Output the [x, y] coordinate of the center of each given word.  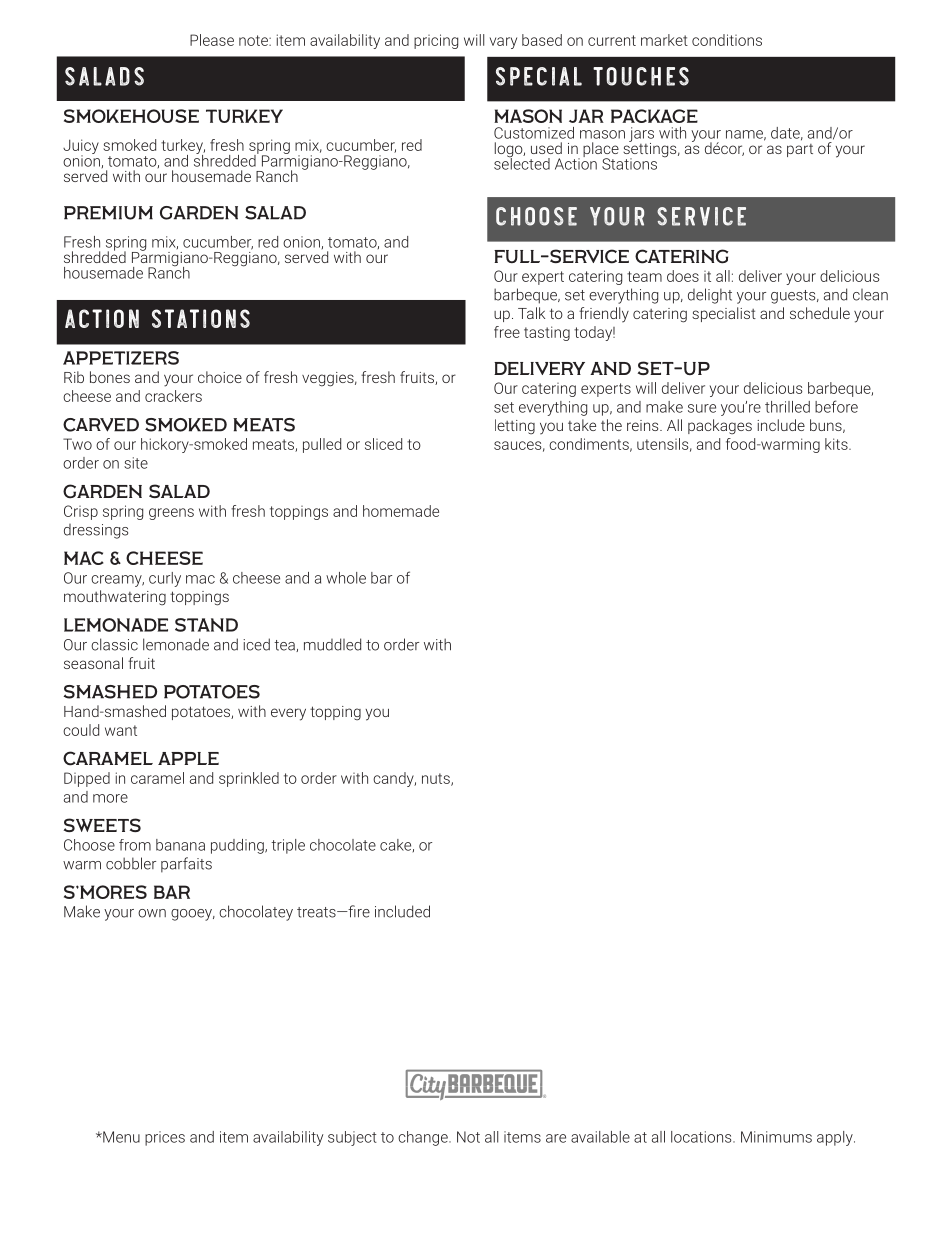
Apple [188, 758]
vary [503, 43]
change [424, 1138]
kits [837, 444]
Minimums [776, 1137]
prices [165, 1138]
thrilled [787, 407]
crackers [173, 396]
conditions [727, 40]
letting [515, 427]
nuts [437, 779]
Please [212, 40]
